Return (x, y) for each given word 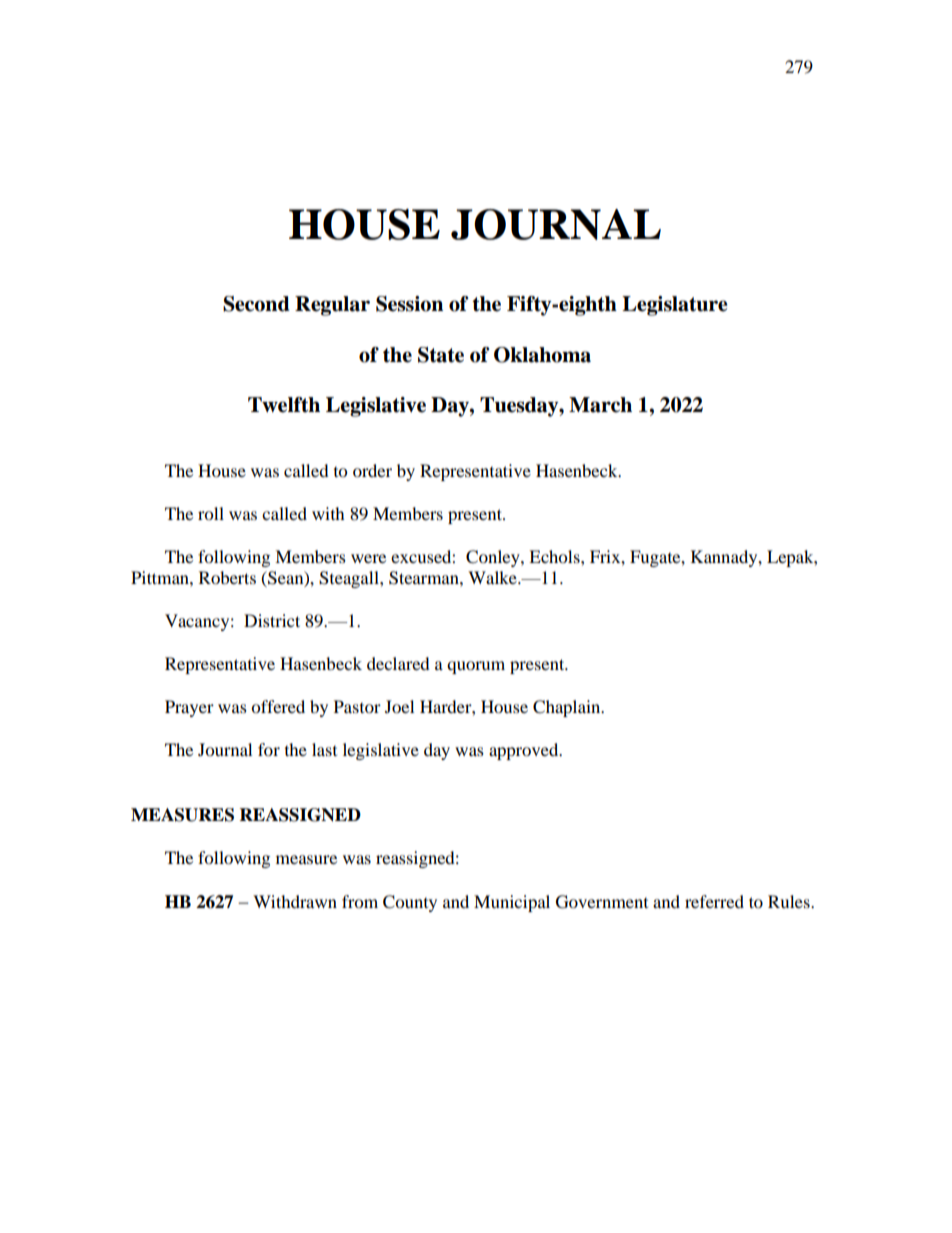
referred (714, 901)
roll (211, 513)
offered (278, 706)
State (441, 355)
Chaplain (568, 708)
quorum (476, 667)
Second (256, 304)
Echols (555, 556)
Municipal (512, 903)
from (360, 901)
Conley (494, 558)
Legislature (675, 306)
